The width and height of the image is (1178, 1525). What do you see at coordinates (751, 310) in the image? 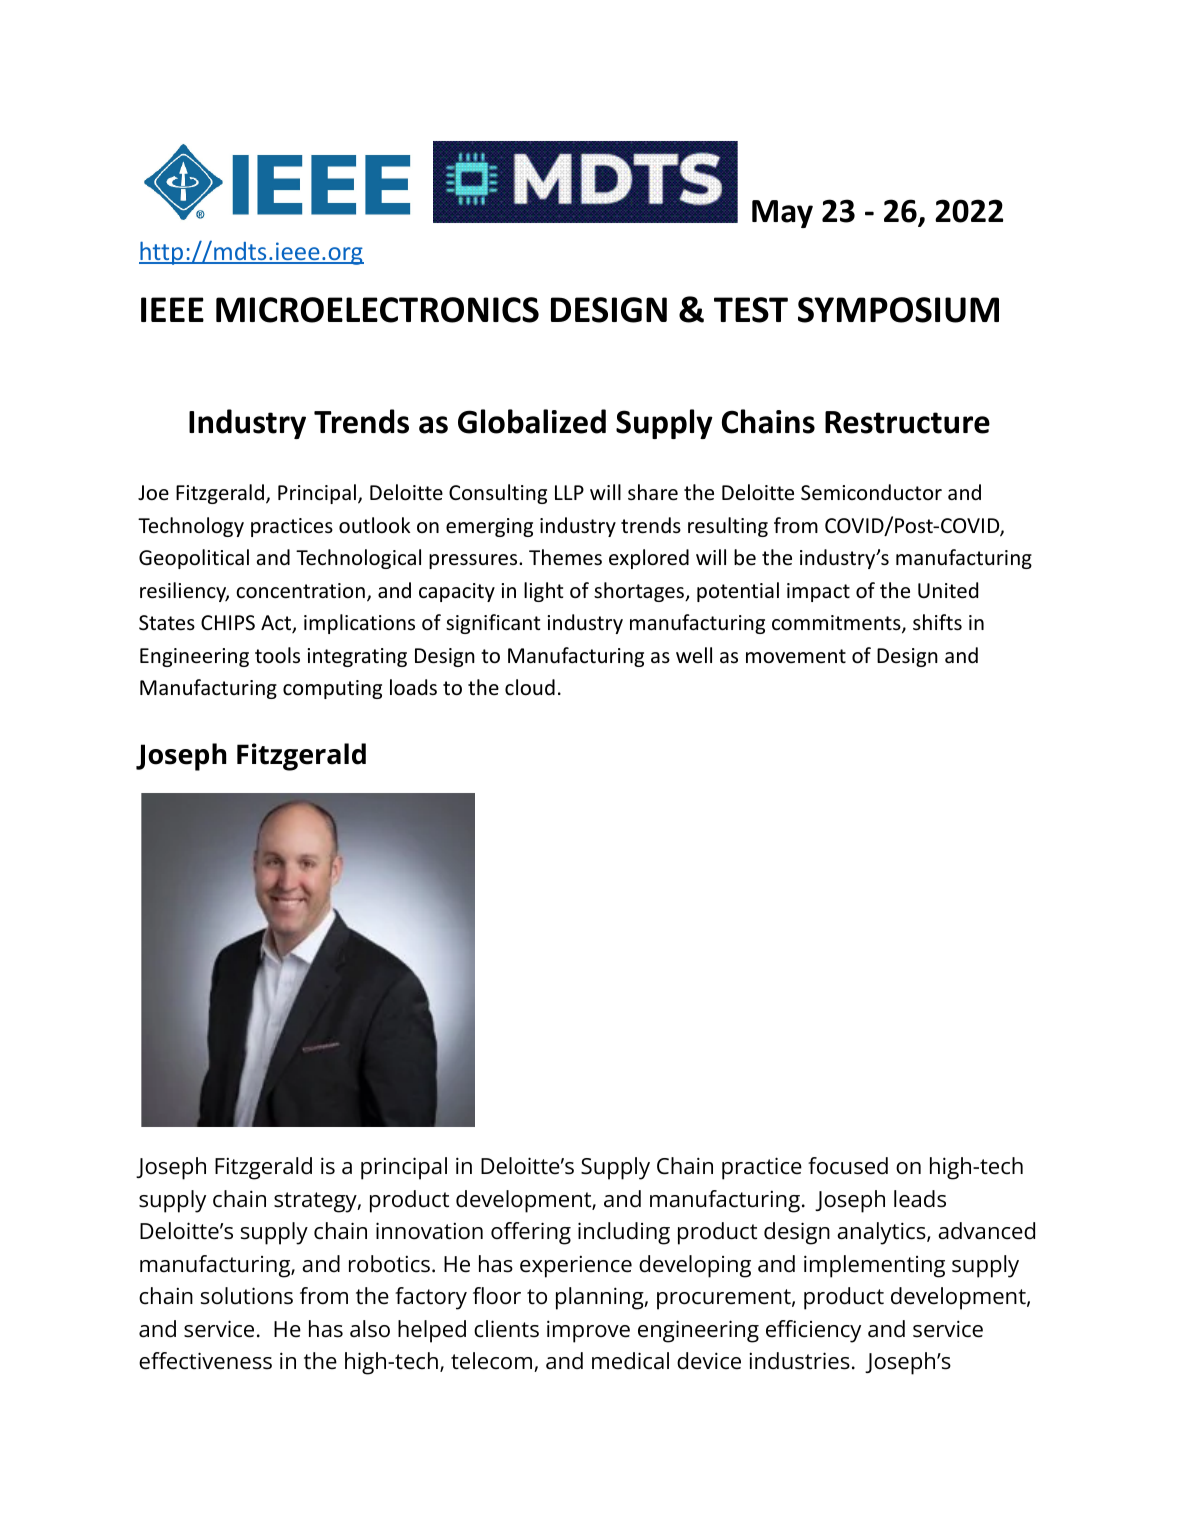
I see `TEST` at bounding box center [751, 310].
